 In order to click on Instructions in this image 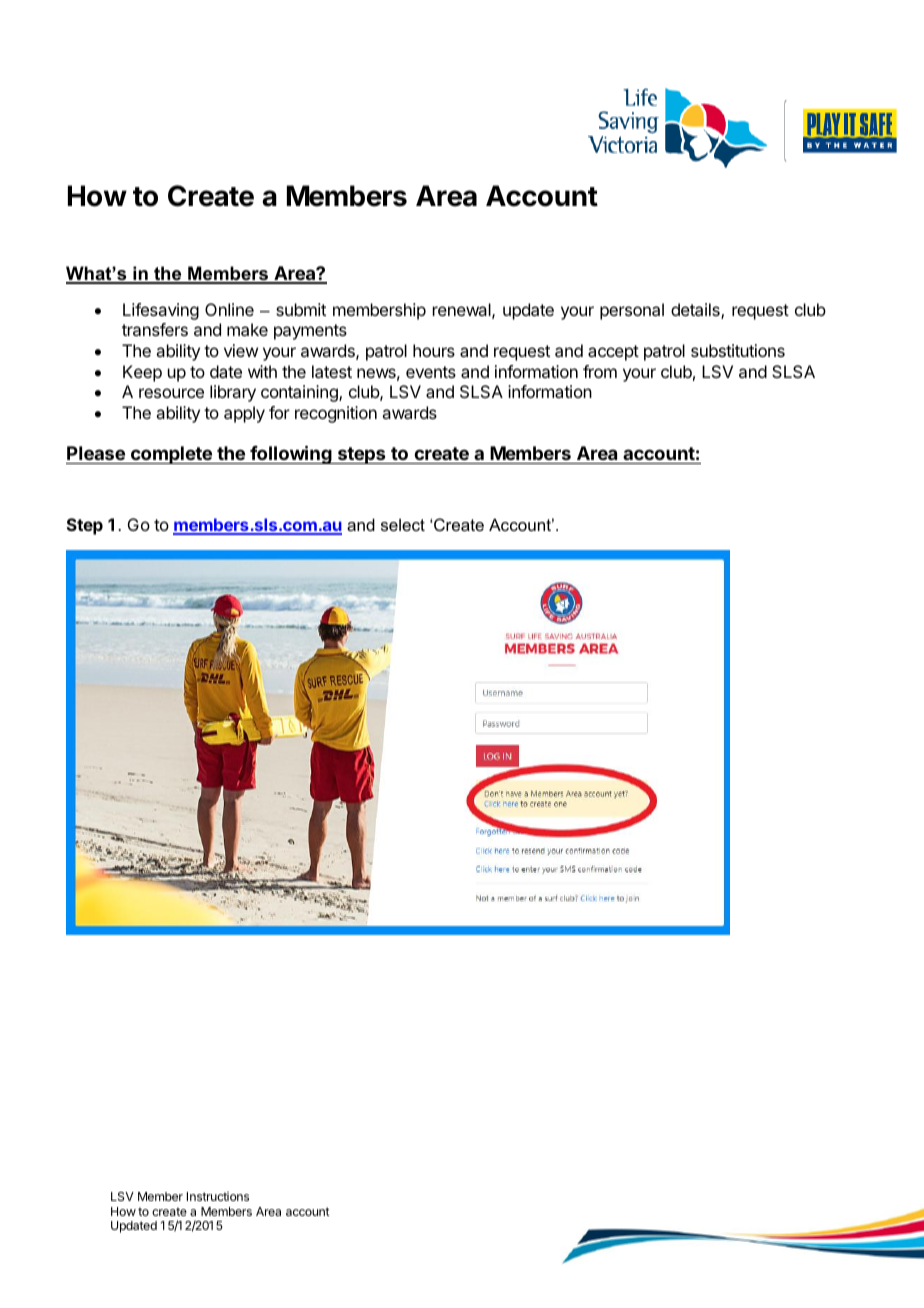, I will do `click(218, 1196)`.
